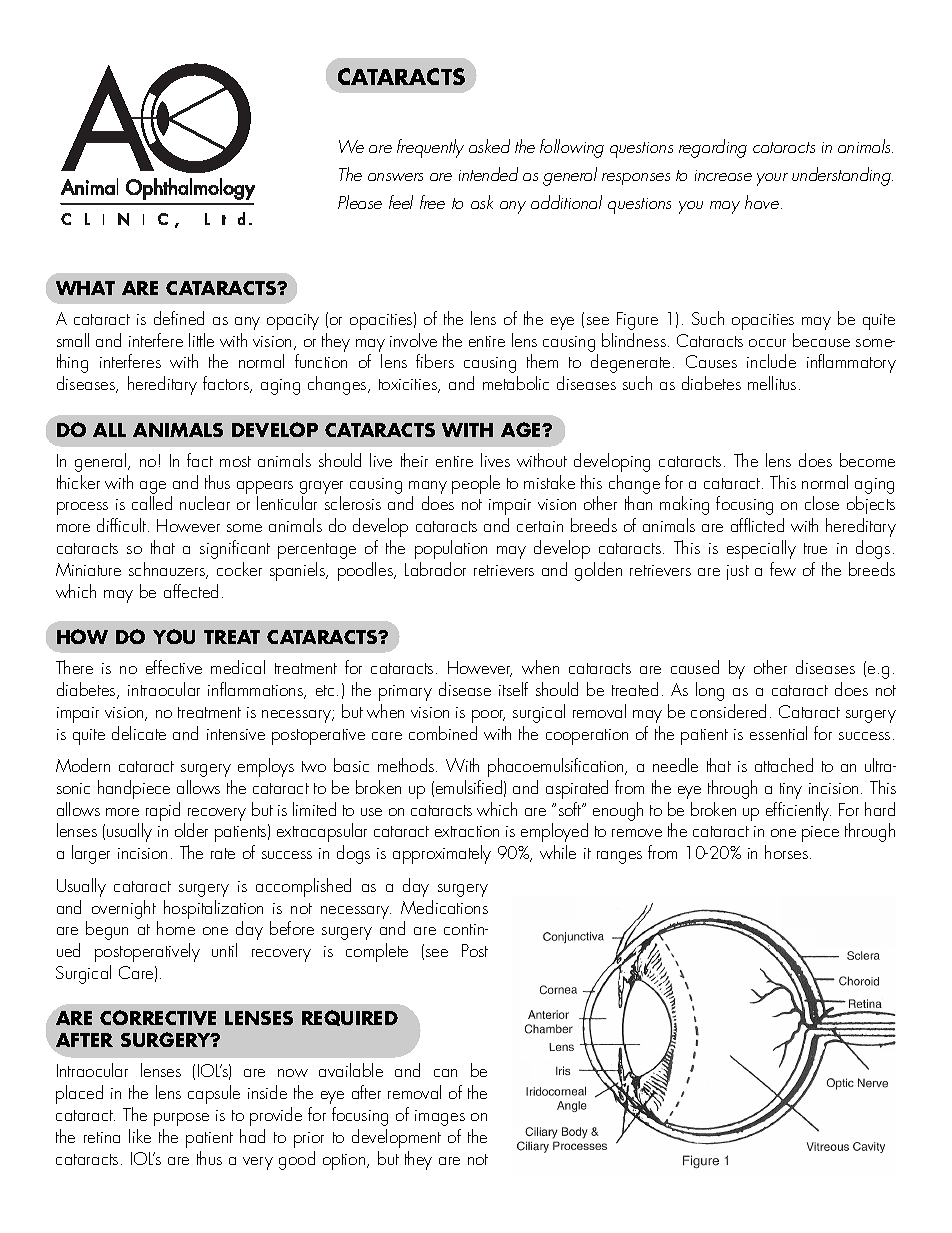 This image has height=1233, width=952. I want to click on efficiently, so click(798, 811).
